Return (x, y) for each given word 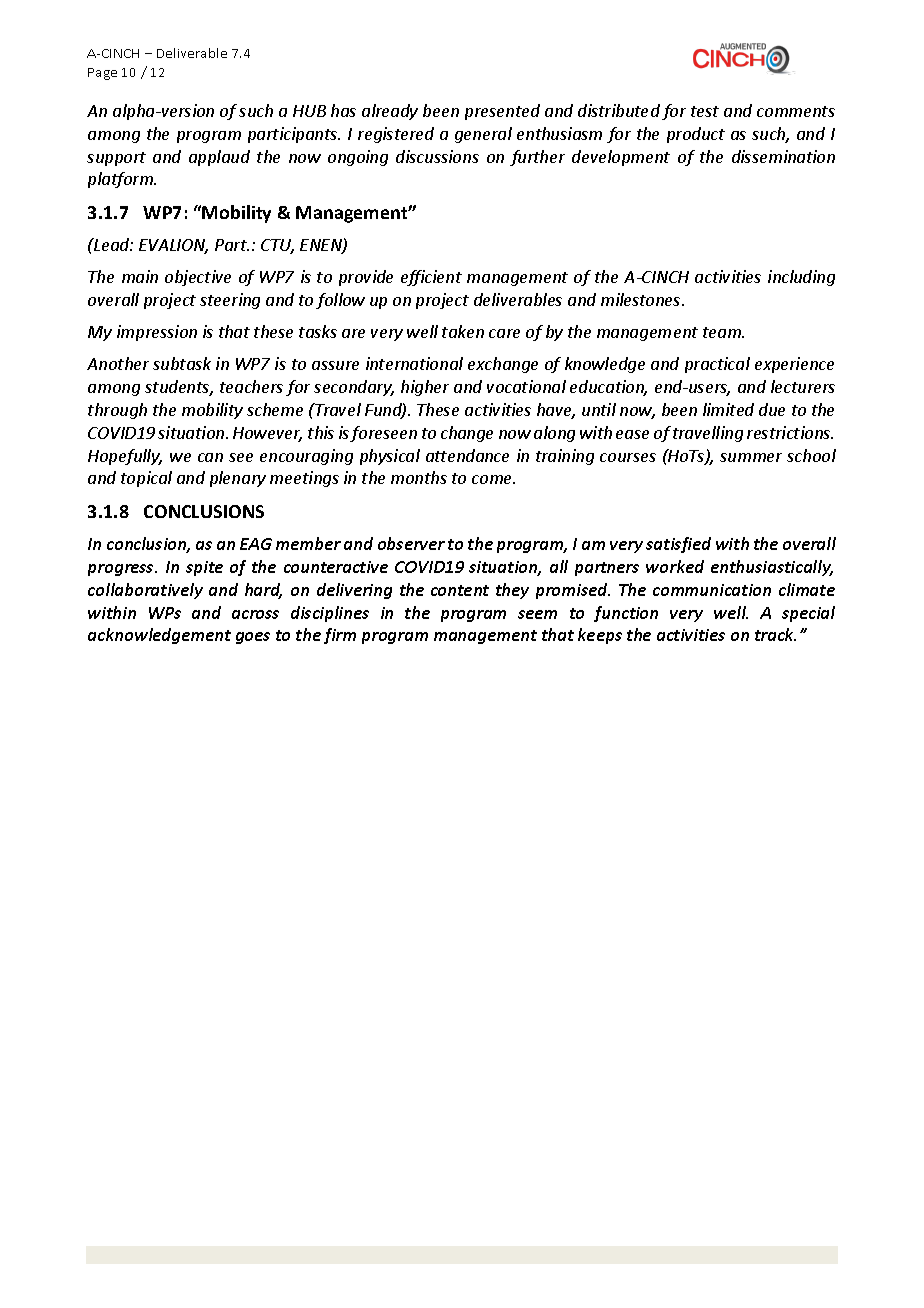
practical (717, 365)
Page (102, 74)
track (775, 634)
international (414, 363)
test (705, 111)
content (460, 590)
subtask (182, 363)
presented (502, 112)
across (255, 614)
